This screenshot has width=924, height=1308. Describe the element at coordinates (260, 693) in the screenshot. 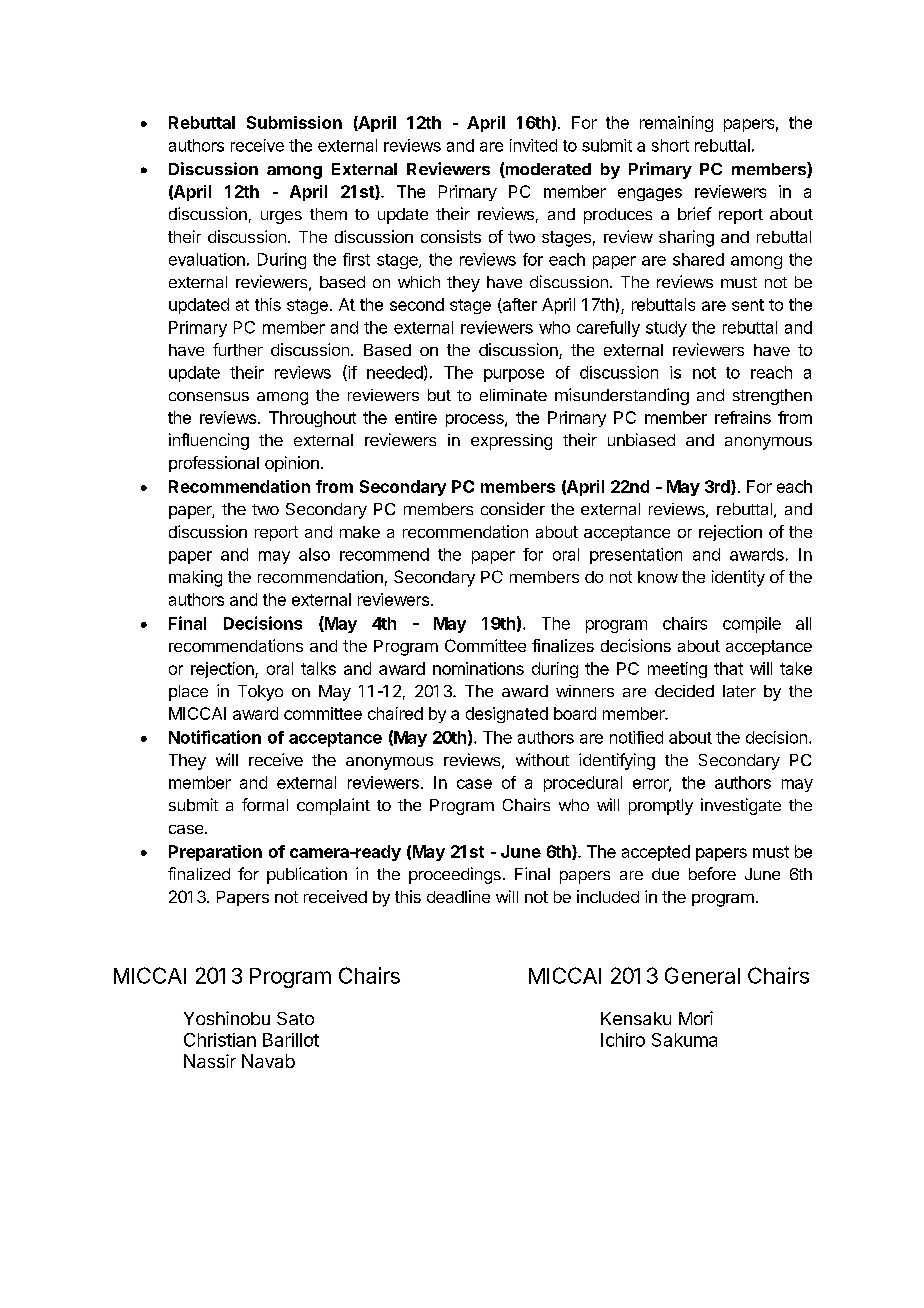

I see `Tokyo` at that location.
